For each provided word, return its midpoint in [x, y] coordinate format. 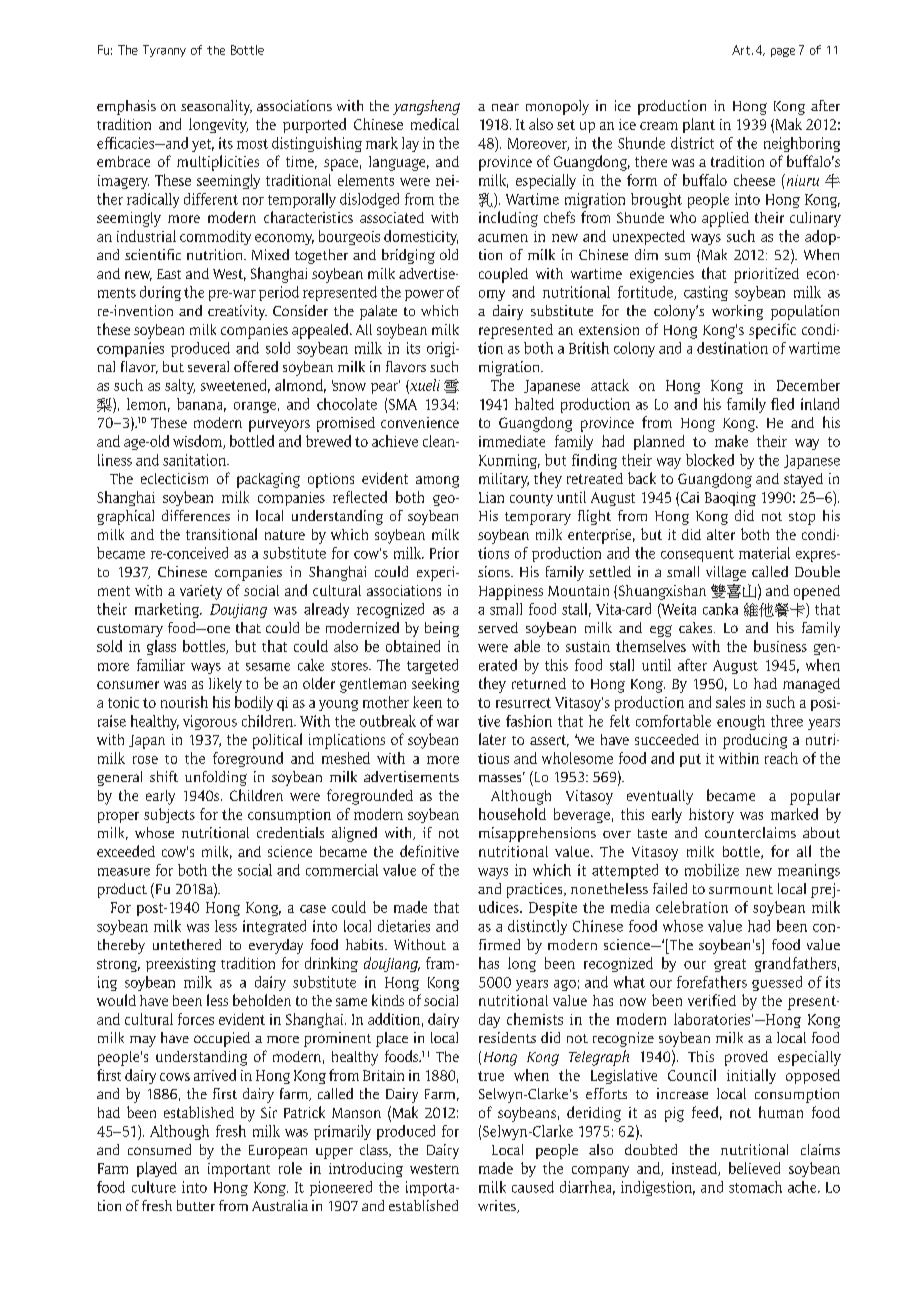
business [780, 646]
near [505, 107]
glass [161, 647]
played [157, 1169]
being [442, 629]
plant [699, 125]
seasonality [216, 107]
